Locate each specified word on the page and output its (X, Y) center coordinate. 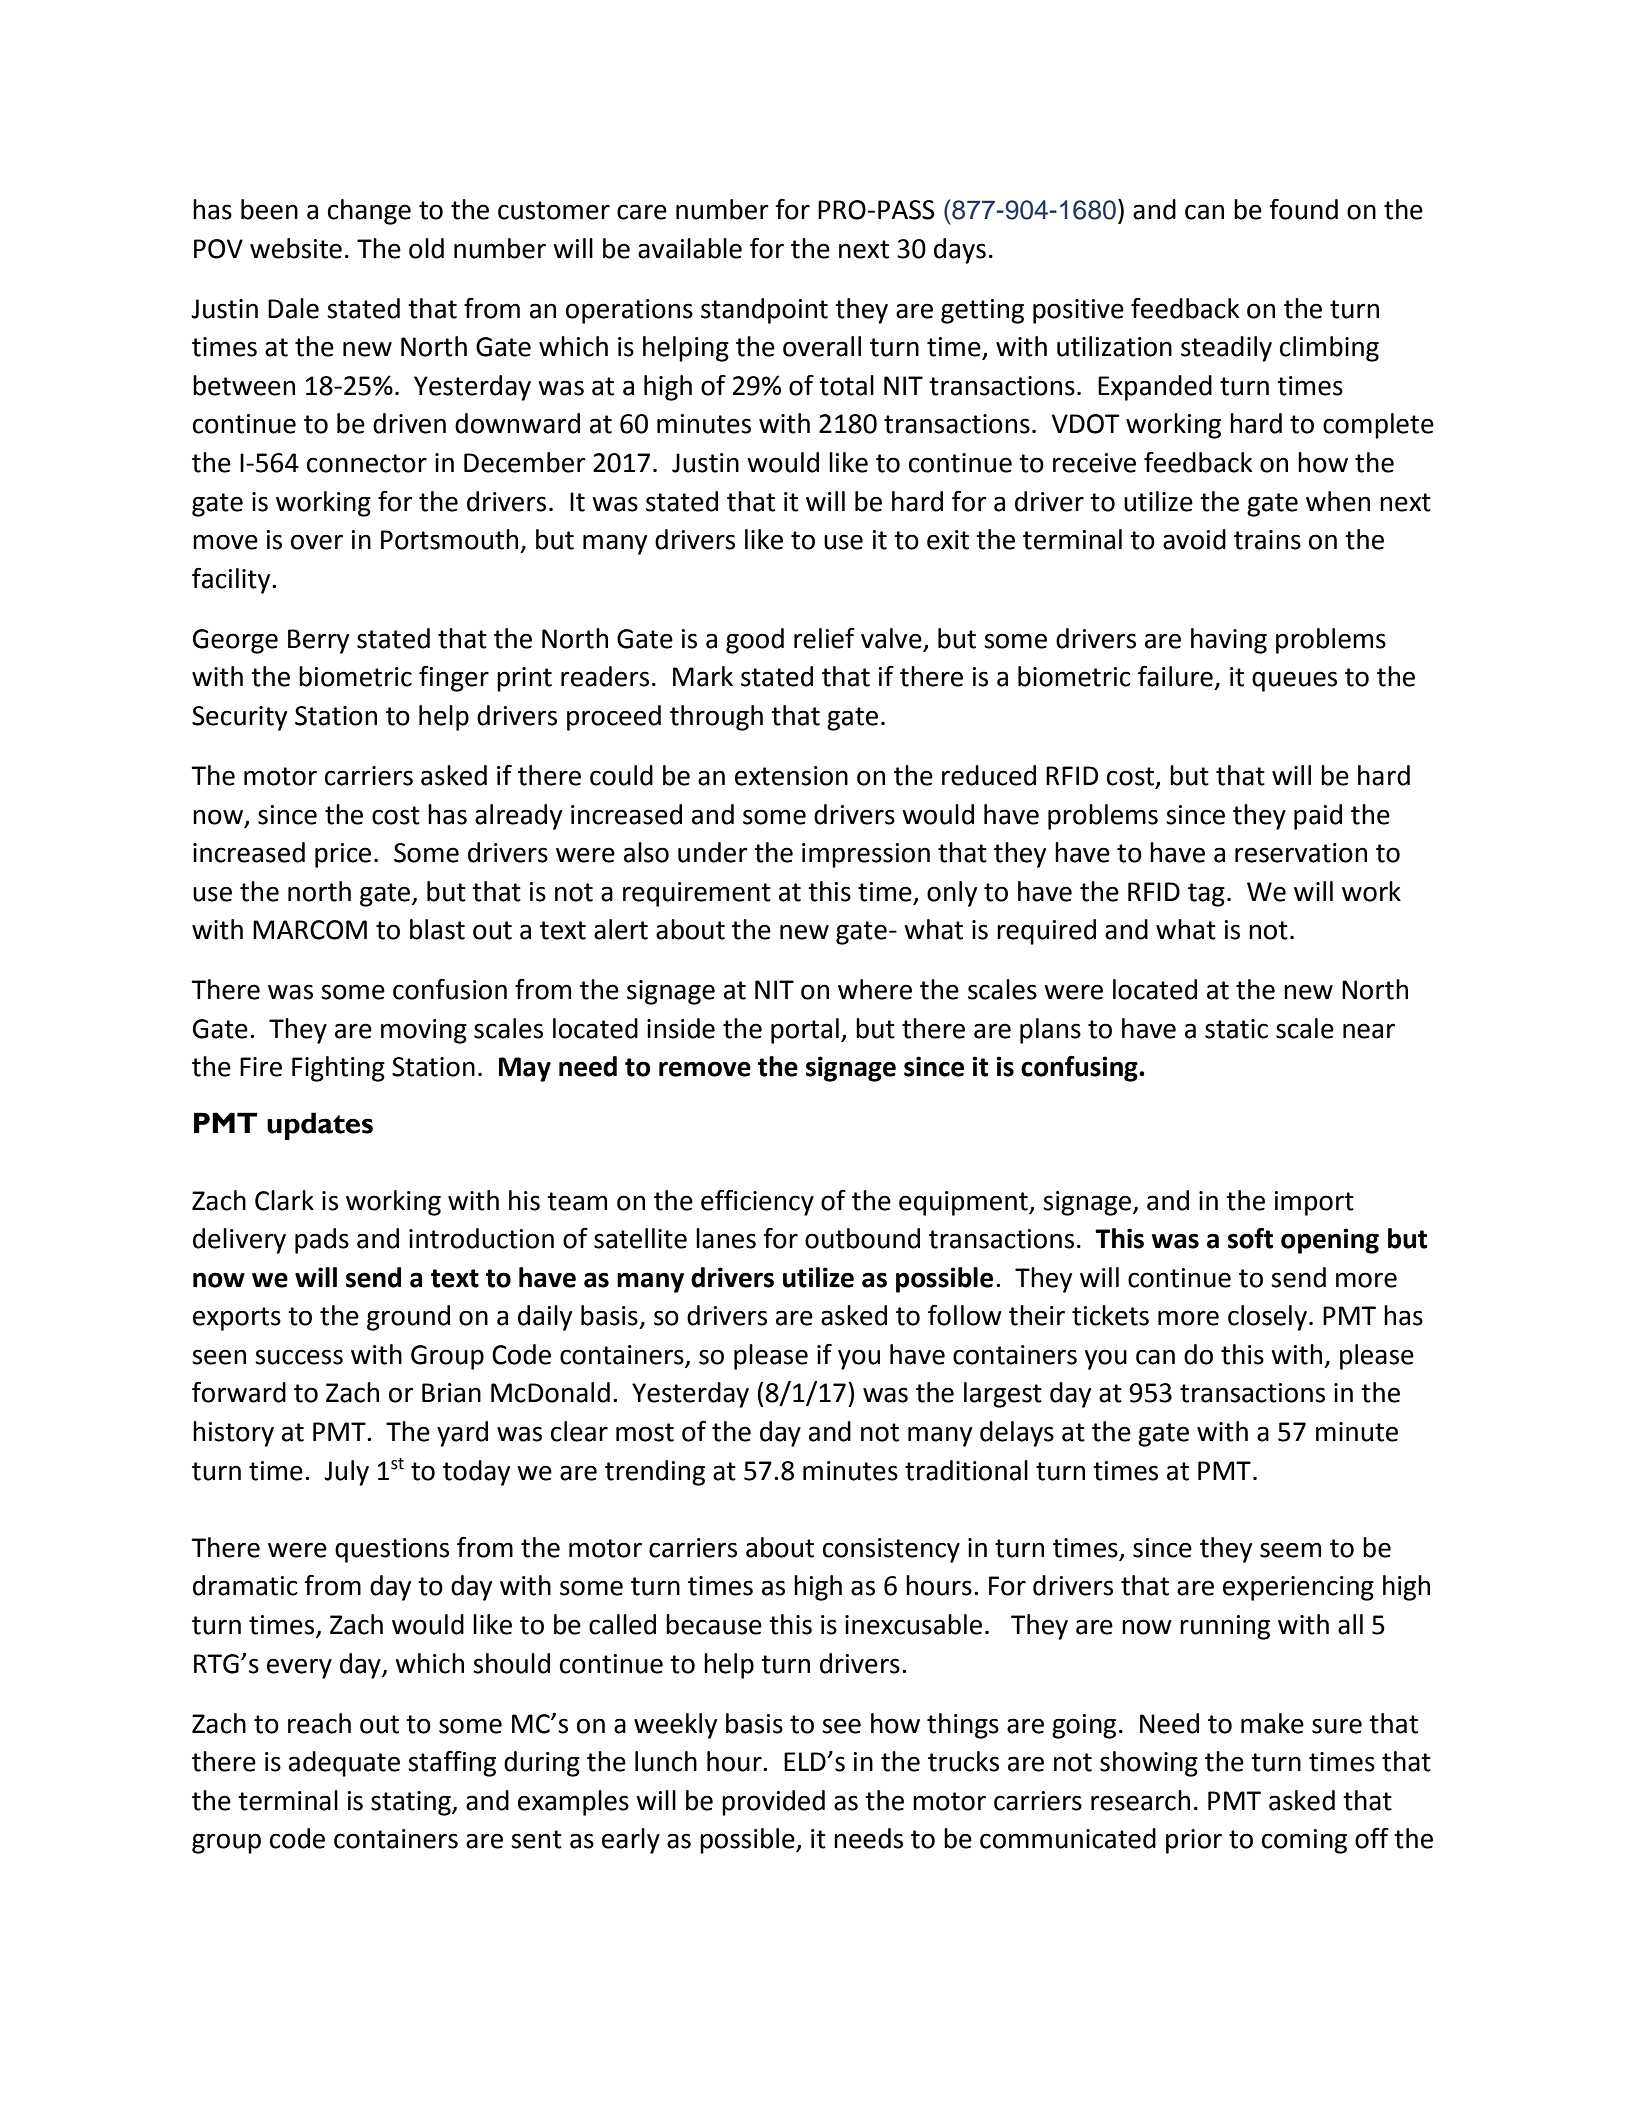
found (1303, 209)
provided (773, 1803)
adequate (344, 1764)
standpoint (764, 311)
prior (1194, 1841)
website (296, 248)
